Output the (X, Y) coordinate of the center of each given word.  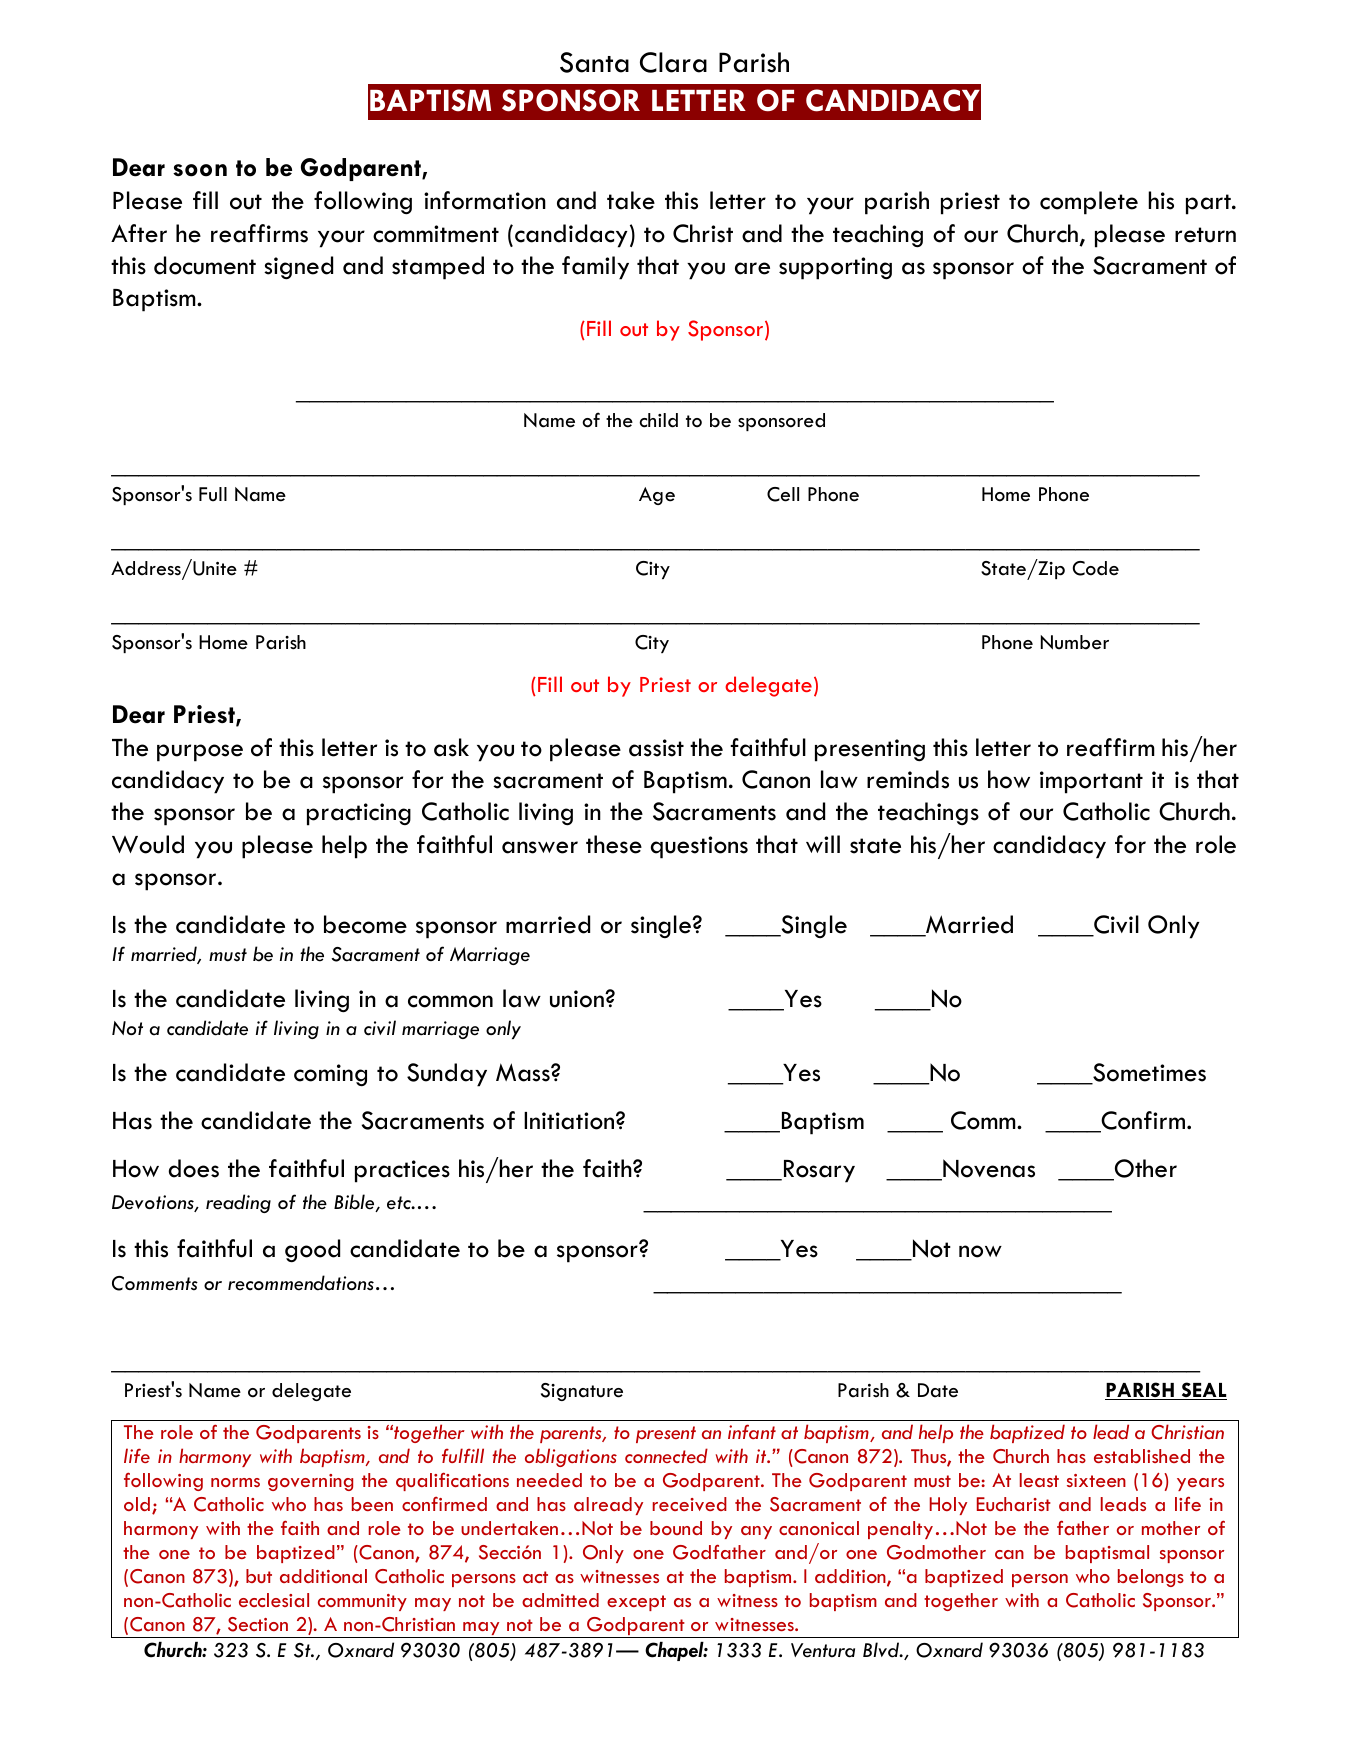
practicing (359, 814)
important (1091, 782)
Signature (582, 1392)
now (980, 1251)
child (658, 420)
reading (238, 1203)
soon (200, 170)
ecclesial (274, 1600)
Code (1096, 568)
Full (213, 494)
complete (1089, 203)
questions (699, 847)
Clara (673, 62)
